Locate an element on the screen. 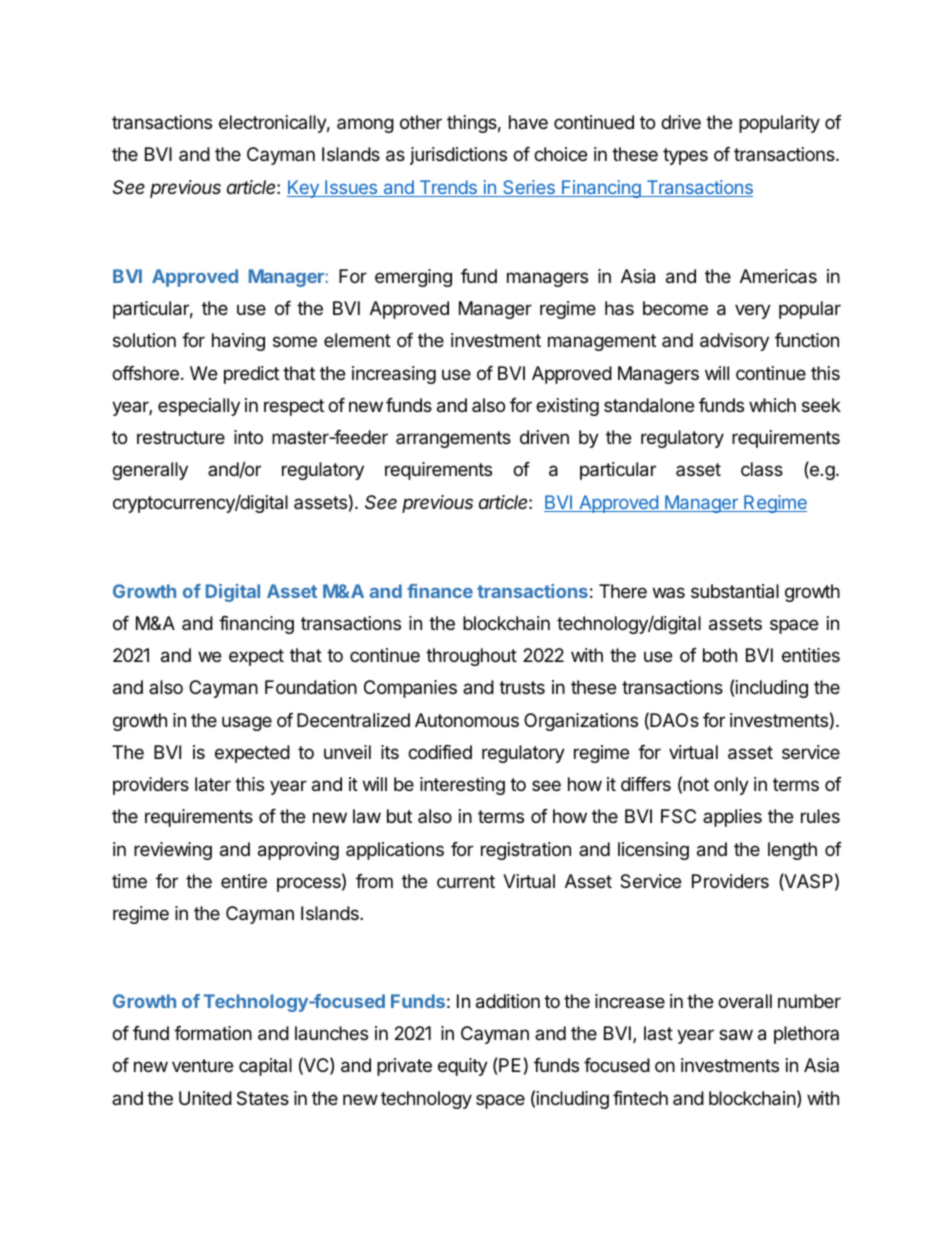 This screenshot has height=1233, width=952. interesting is located at coordinates (462, 786).
